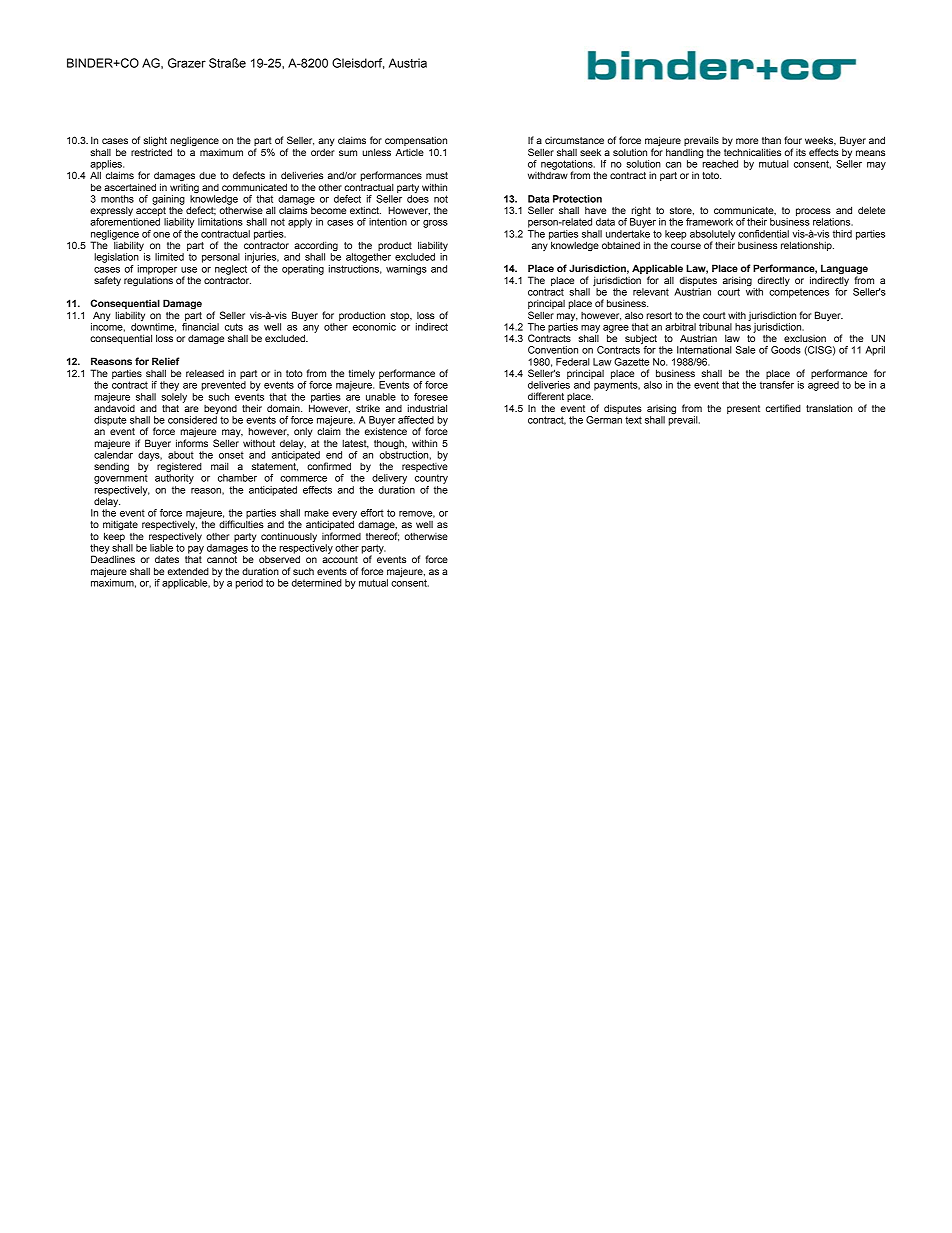 This document has height=1233, width=952. I want to click on Grazer, so click(187, 63).
